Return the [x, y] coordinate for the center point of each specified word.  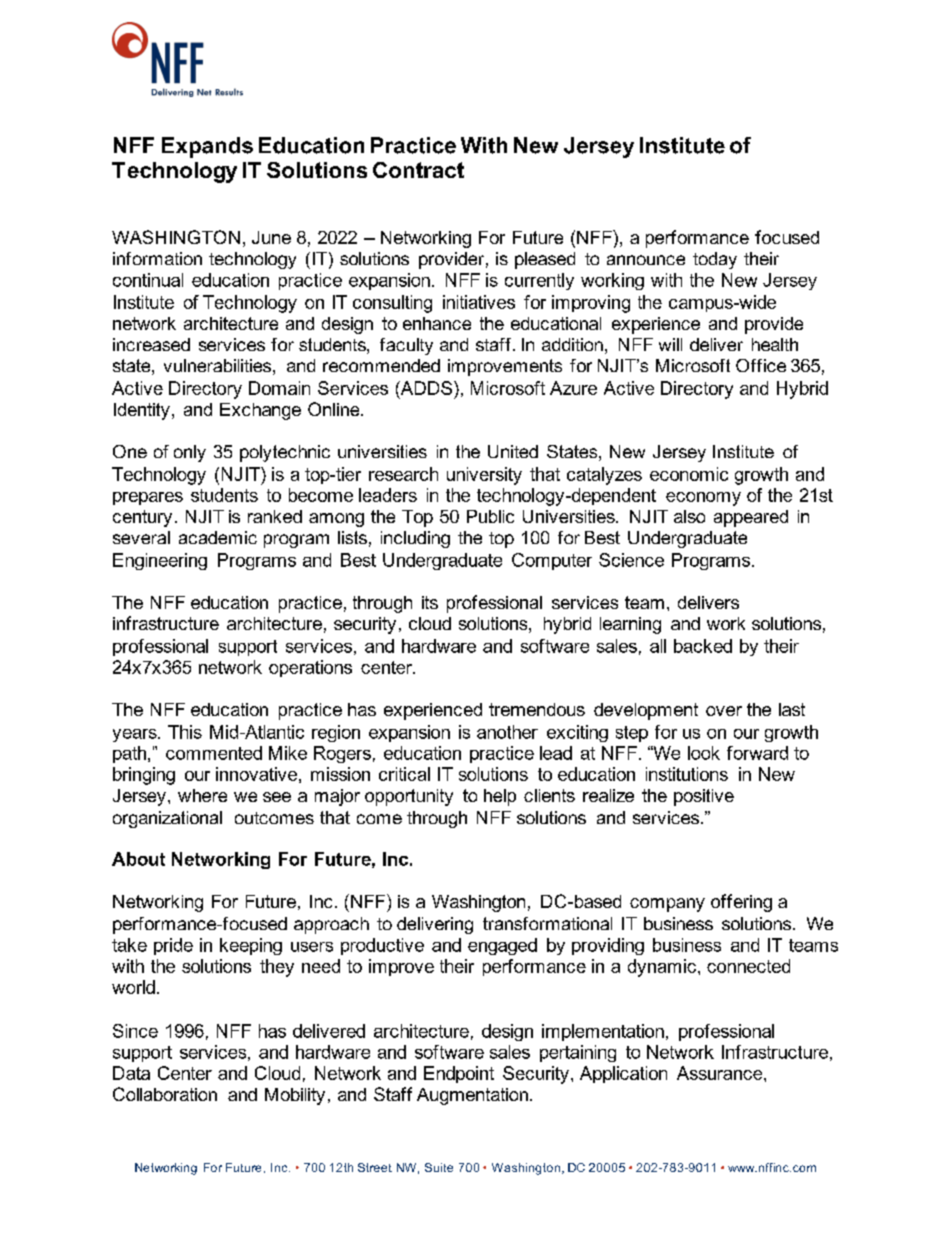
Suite [439, 1167]
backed [703, 646]
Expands [207, 147]
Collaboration [165, 1094]
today [715, 260]
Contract [418, 170]
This [185, 732]
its [430, 602]
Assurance [721, 1073]
